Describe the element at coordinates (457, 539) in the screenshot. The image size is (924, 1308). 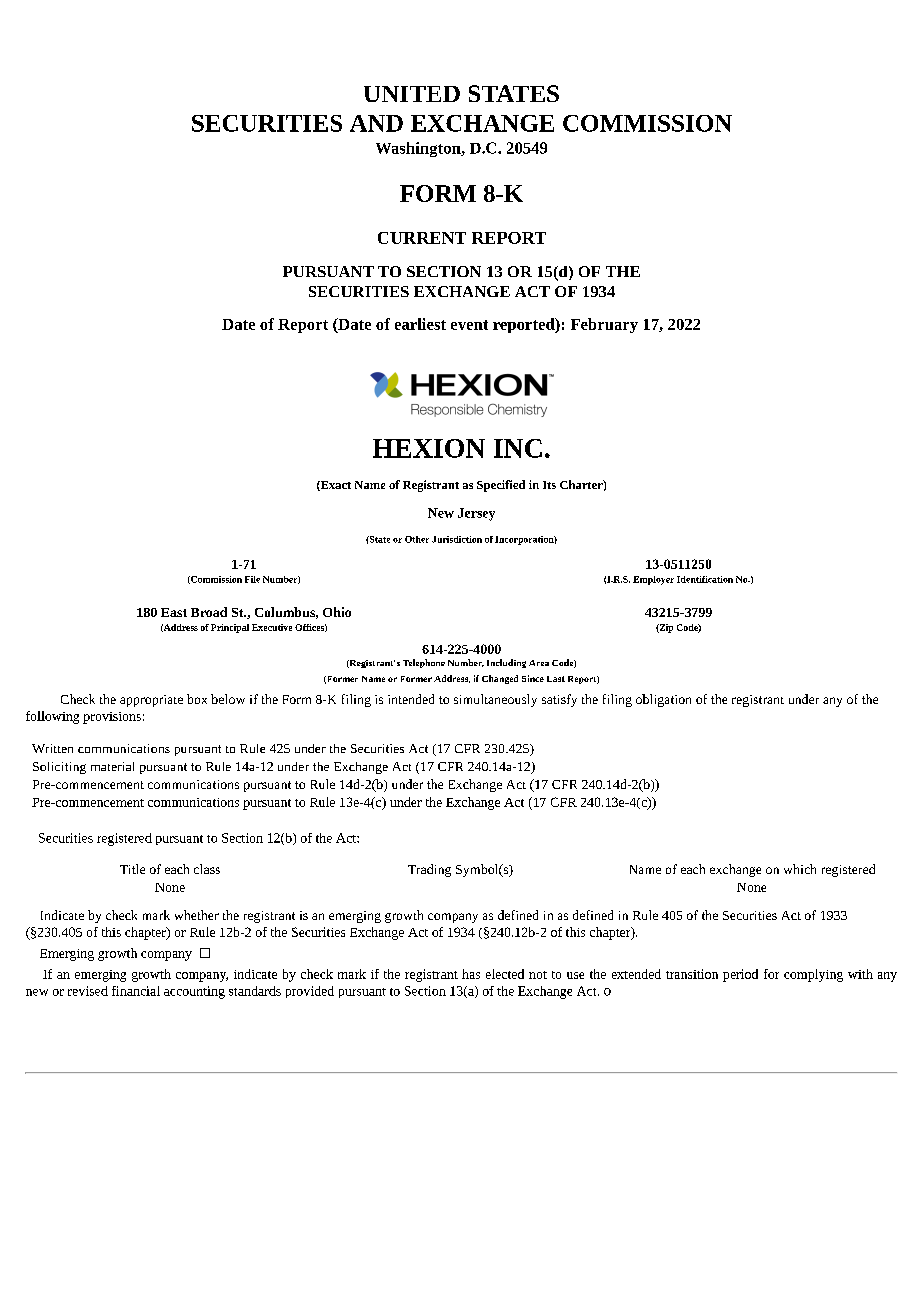
I see `Jurisdiction` at that location.
